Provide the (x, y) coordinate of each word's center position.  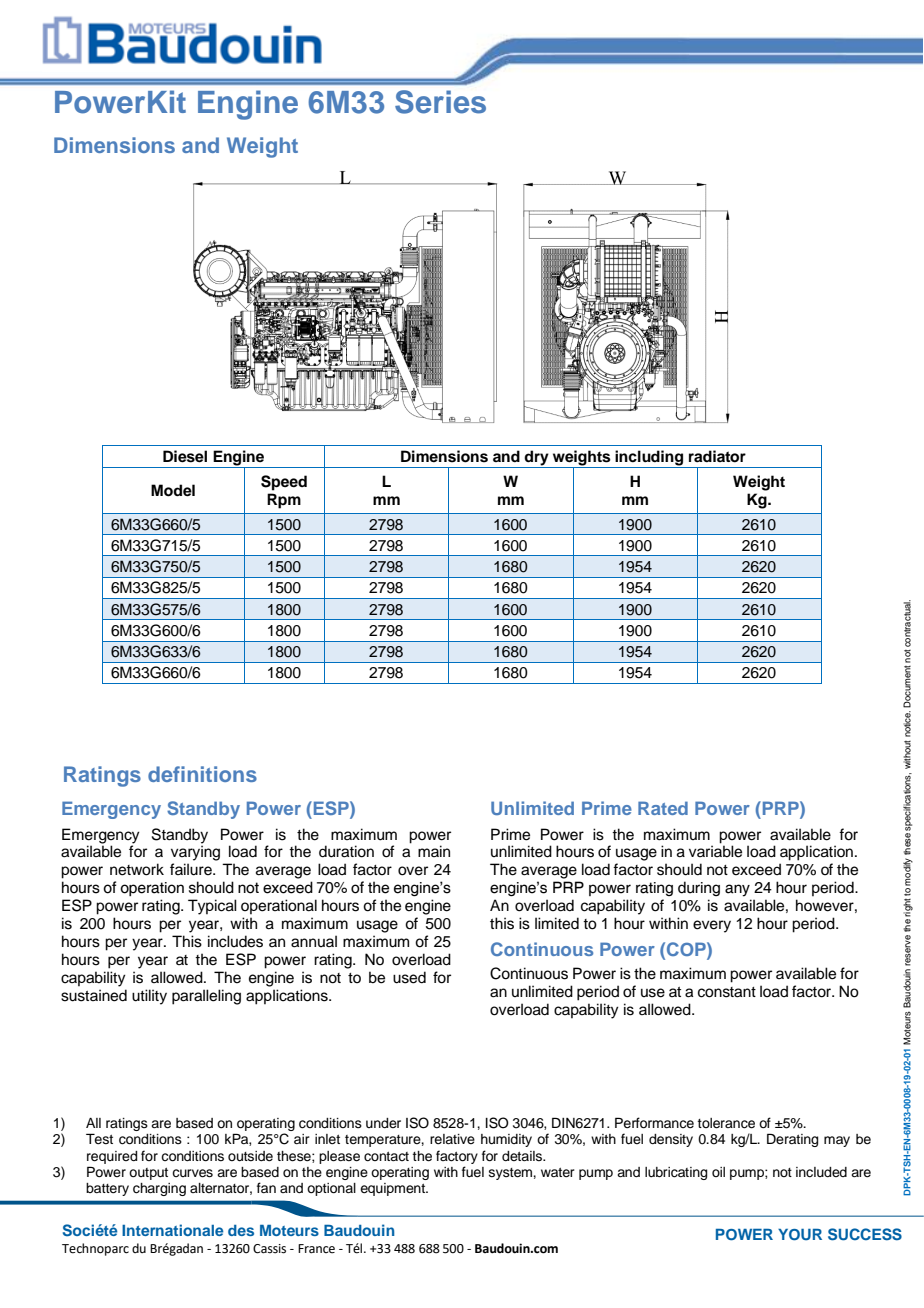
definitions (202, 774)
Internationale (173, 1230)
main (434, 851)
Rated (663, 808)
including (650, 459)
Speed (284, 483)
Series (440, 102)
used (409, 977)
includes (235, 941)
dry (537, 459)
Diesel (185, 456)
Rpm (284, 501)
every (712, 926)
